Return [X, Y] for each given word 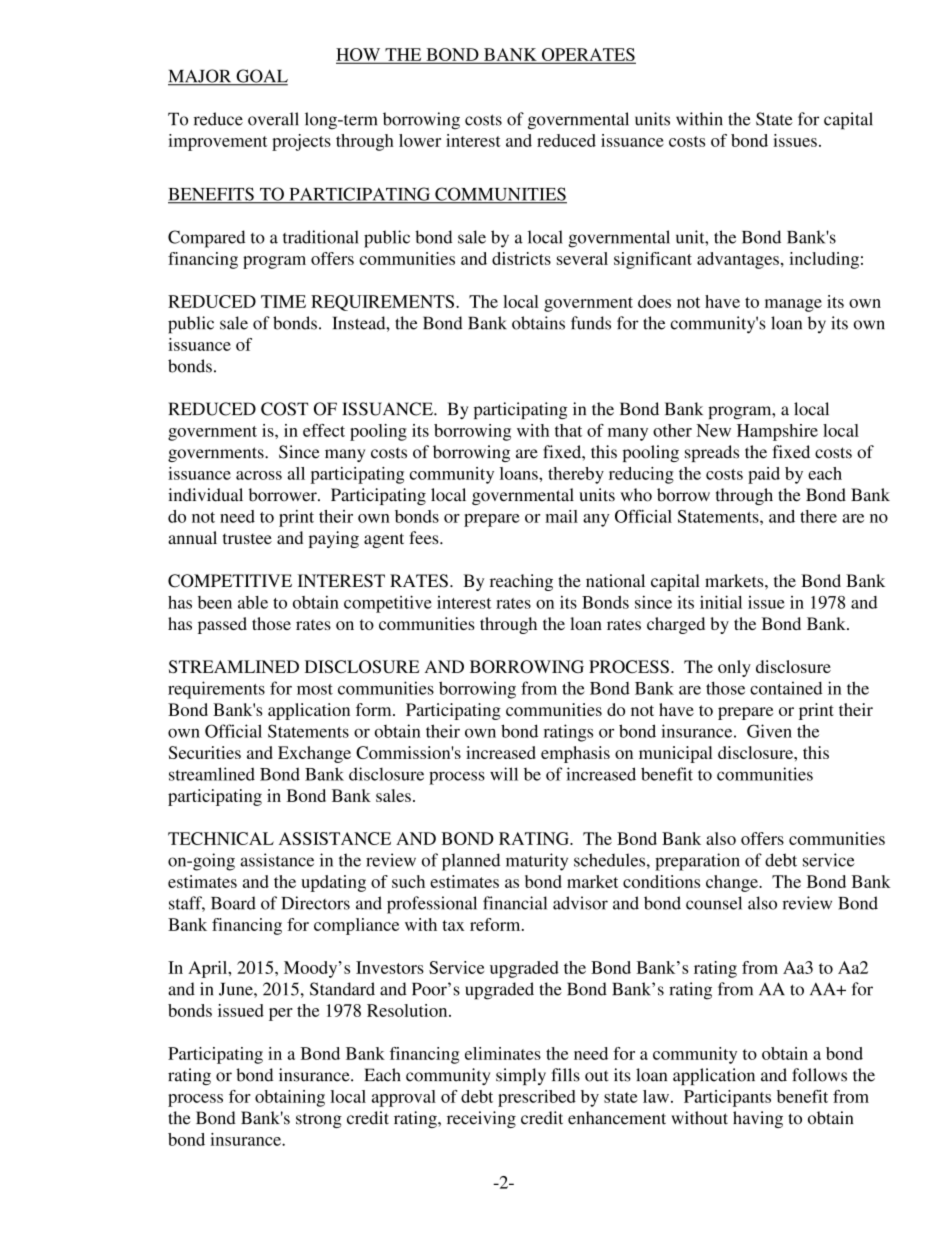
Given [769, 731]
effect [324, 430]
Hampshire [777, 432]
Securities [205, 752]
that [568, 430]
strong [319, 1121]
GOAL [261, 77]
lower [420, 140]
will [504, 774]
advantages [738, 260]
